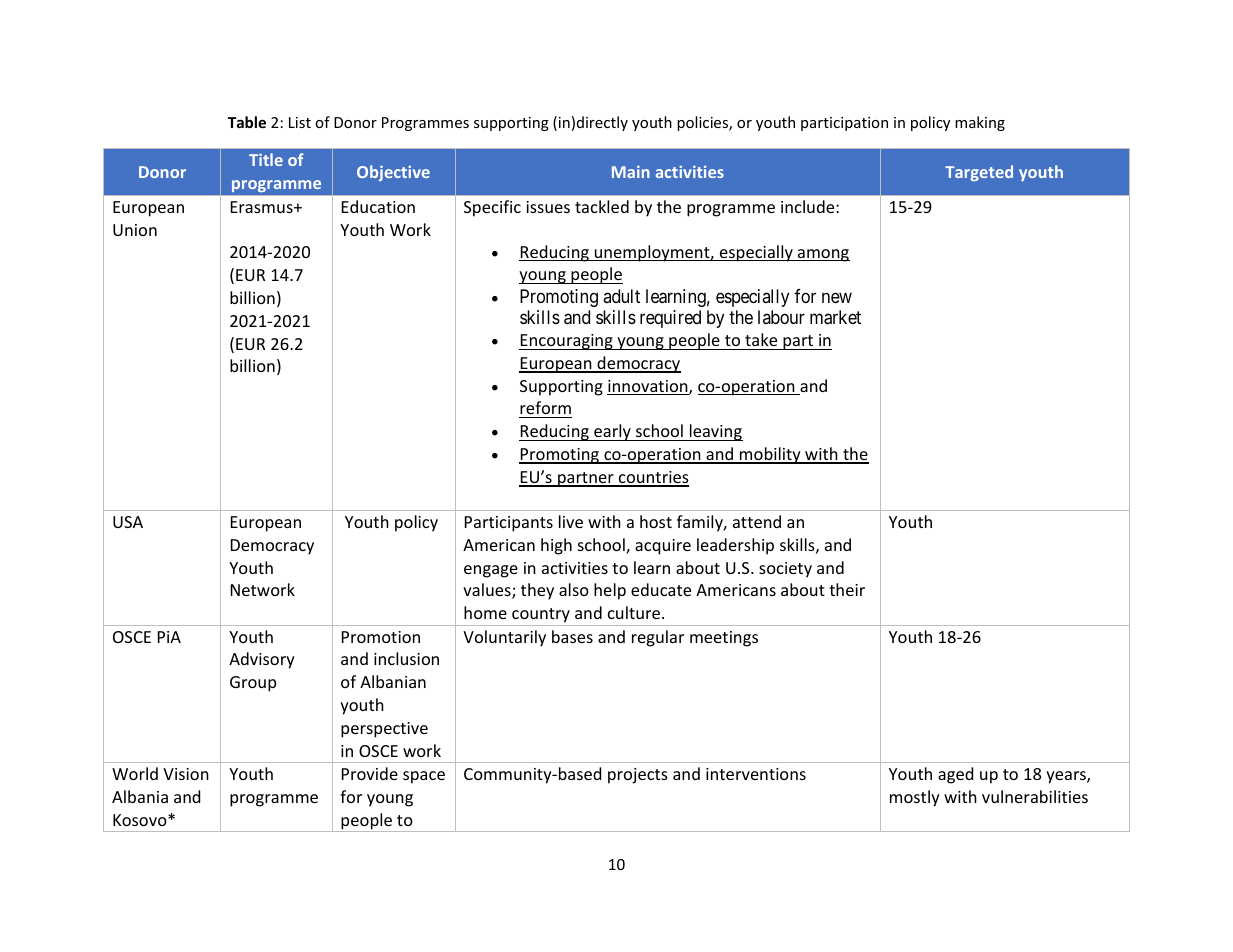 The width and height of the page is (1233, 952). Describe the element at coordinates (631, 172) in the page. I see `Main` at that location.
